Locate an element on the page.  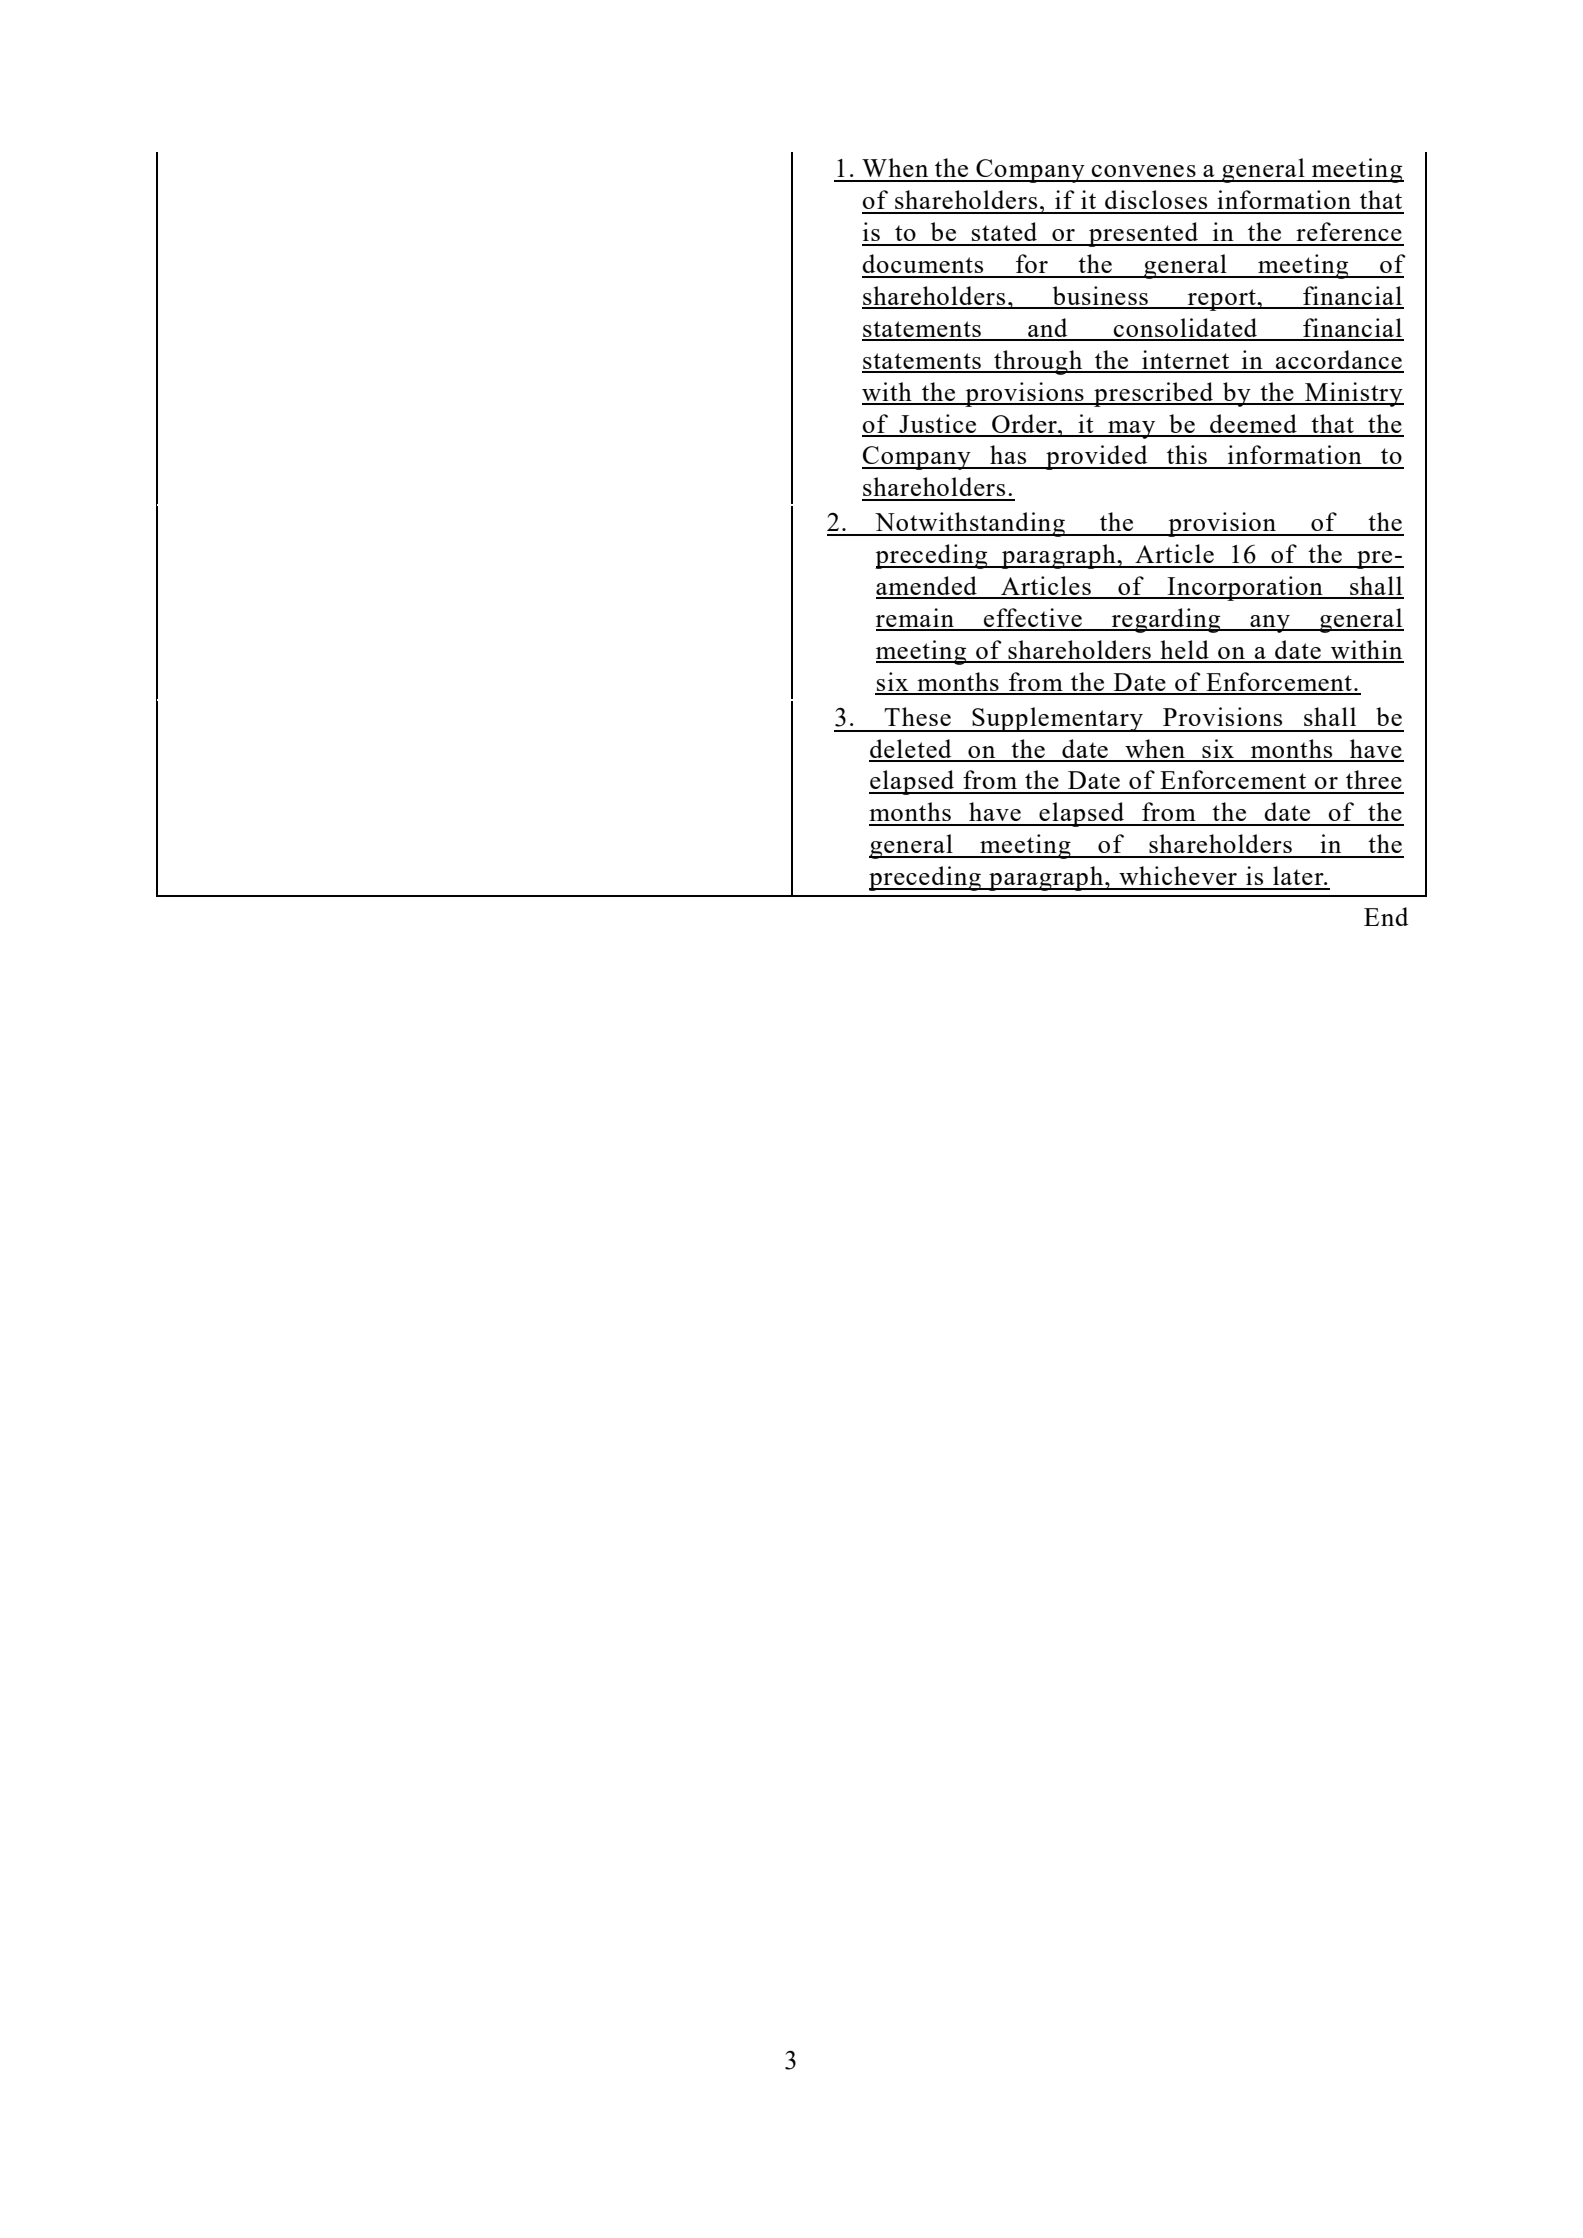
business is located at coordinates (1100, 297).
